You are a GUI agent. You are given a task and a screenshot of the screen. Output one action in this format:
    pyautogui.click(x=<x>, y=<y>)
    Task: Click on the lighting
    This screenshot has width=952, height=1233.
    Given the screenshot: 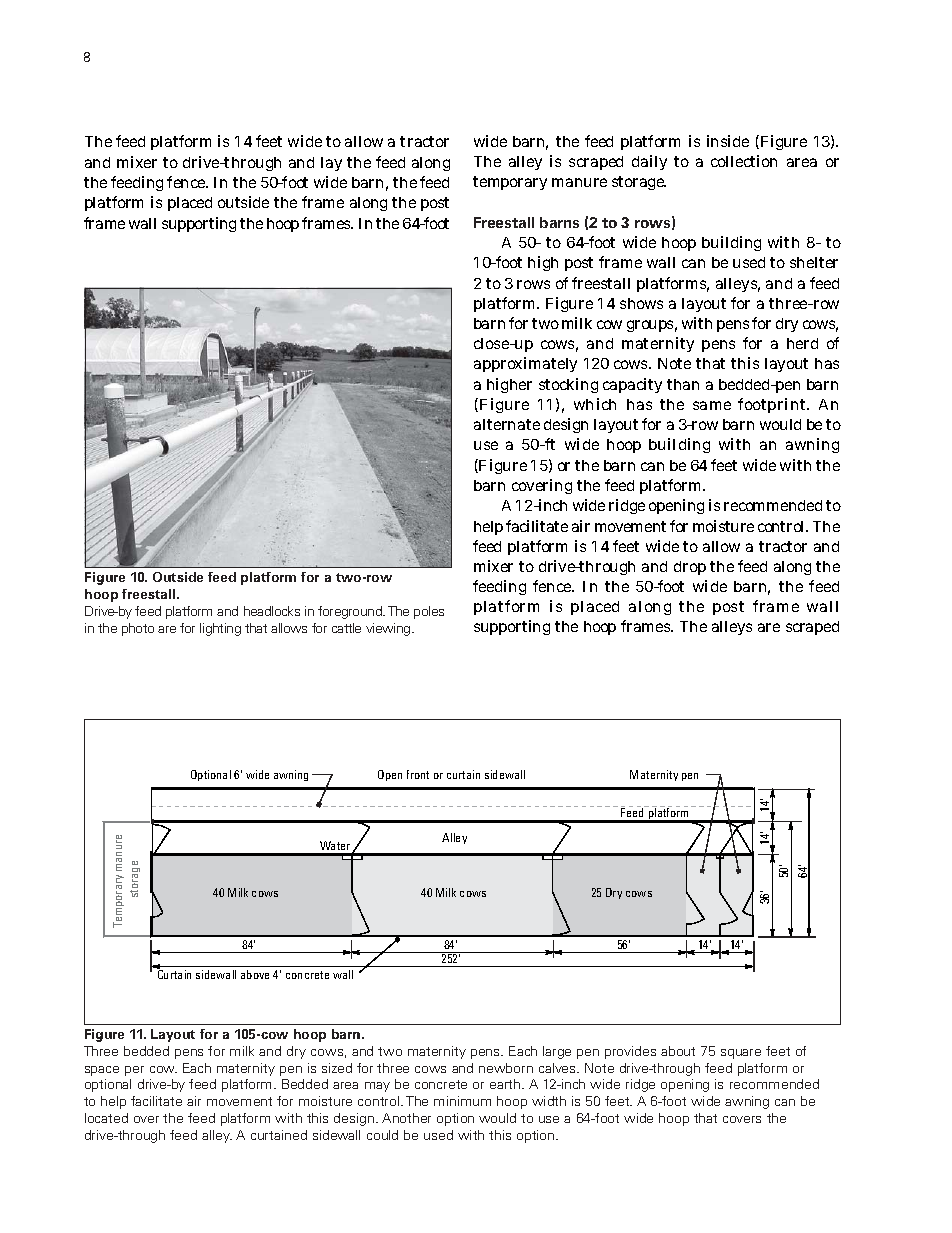 What is the action you would take?
    pyautogui.click(x=220, y=629)
